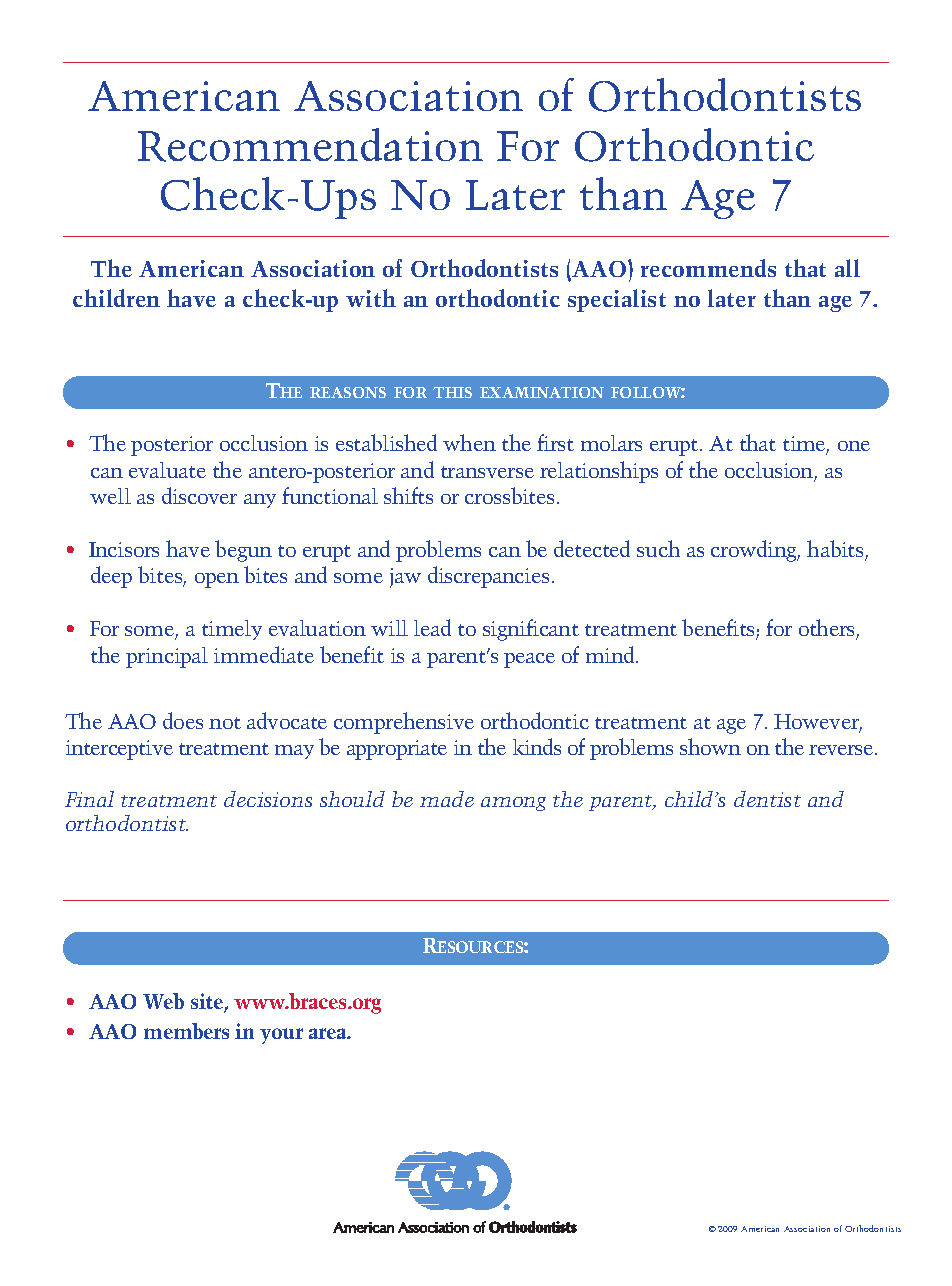 The height and width of the screenshot is (1286, 952). I want to click on shown, so click(710, 746).
